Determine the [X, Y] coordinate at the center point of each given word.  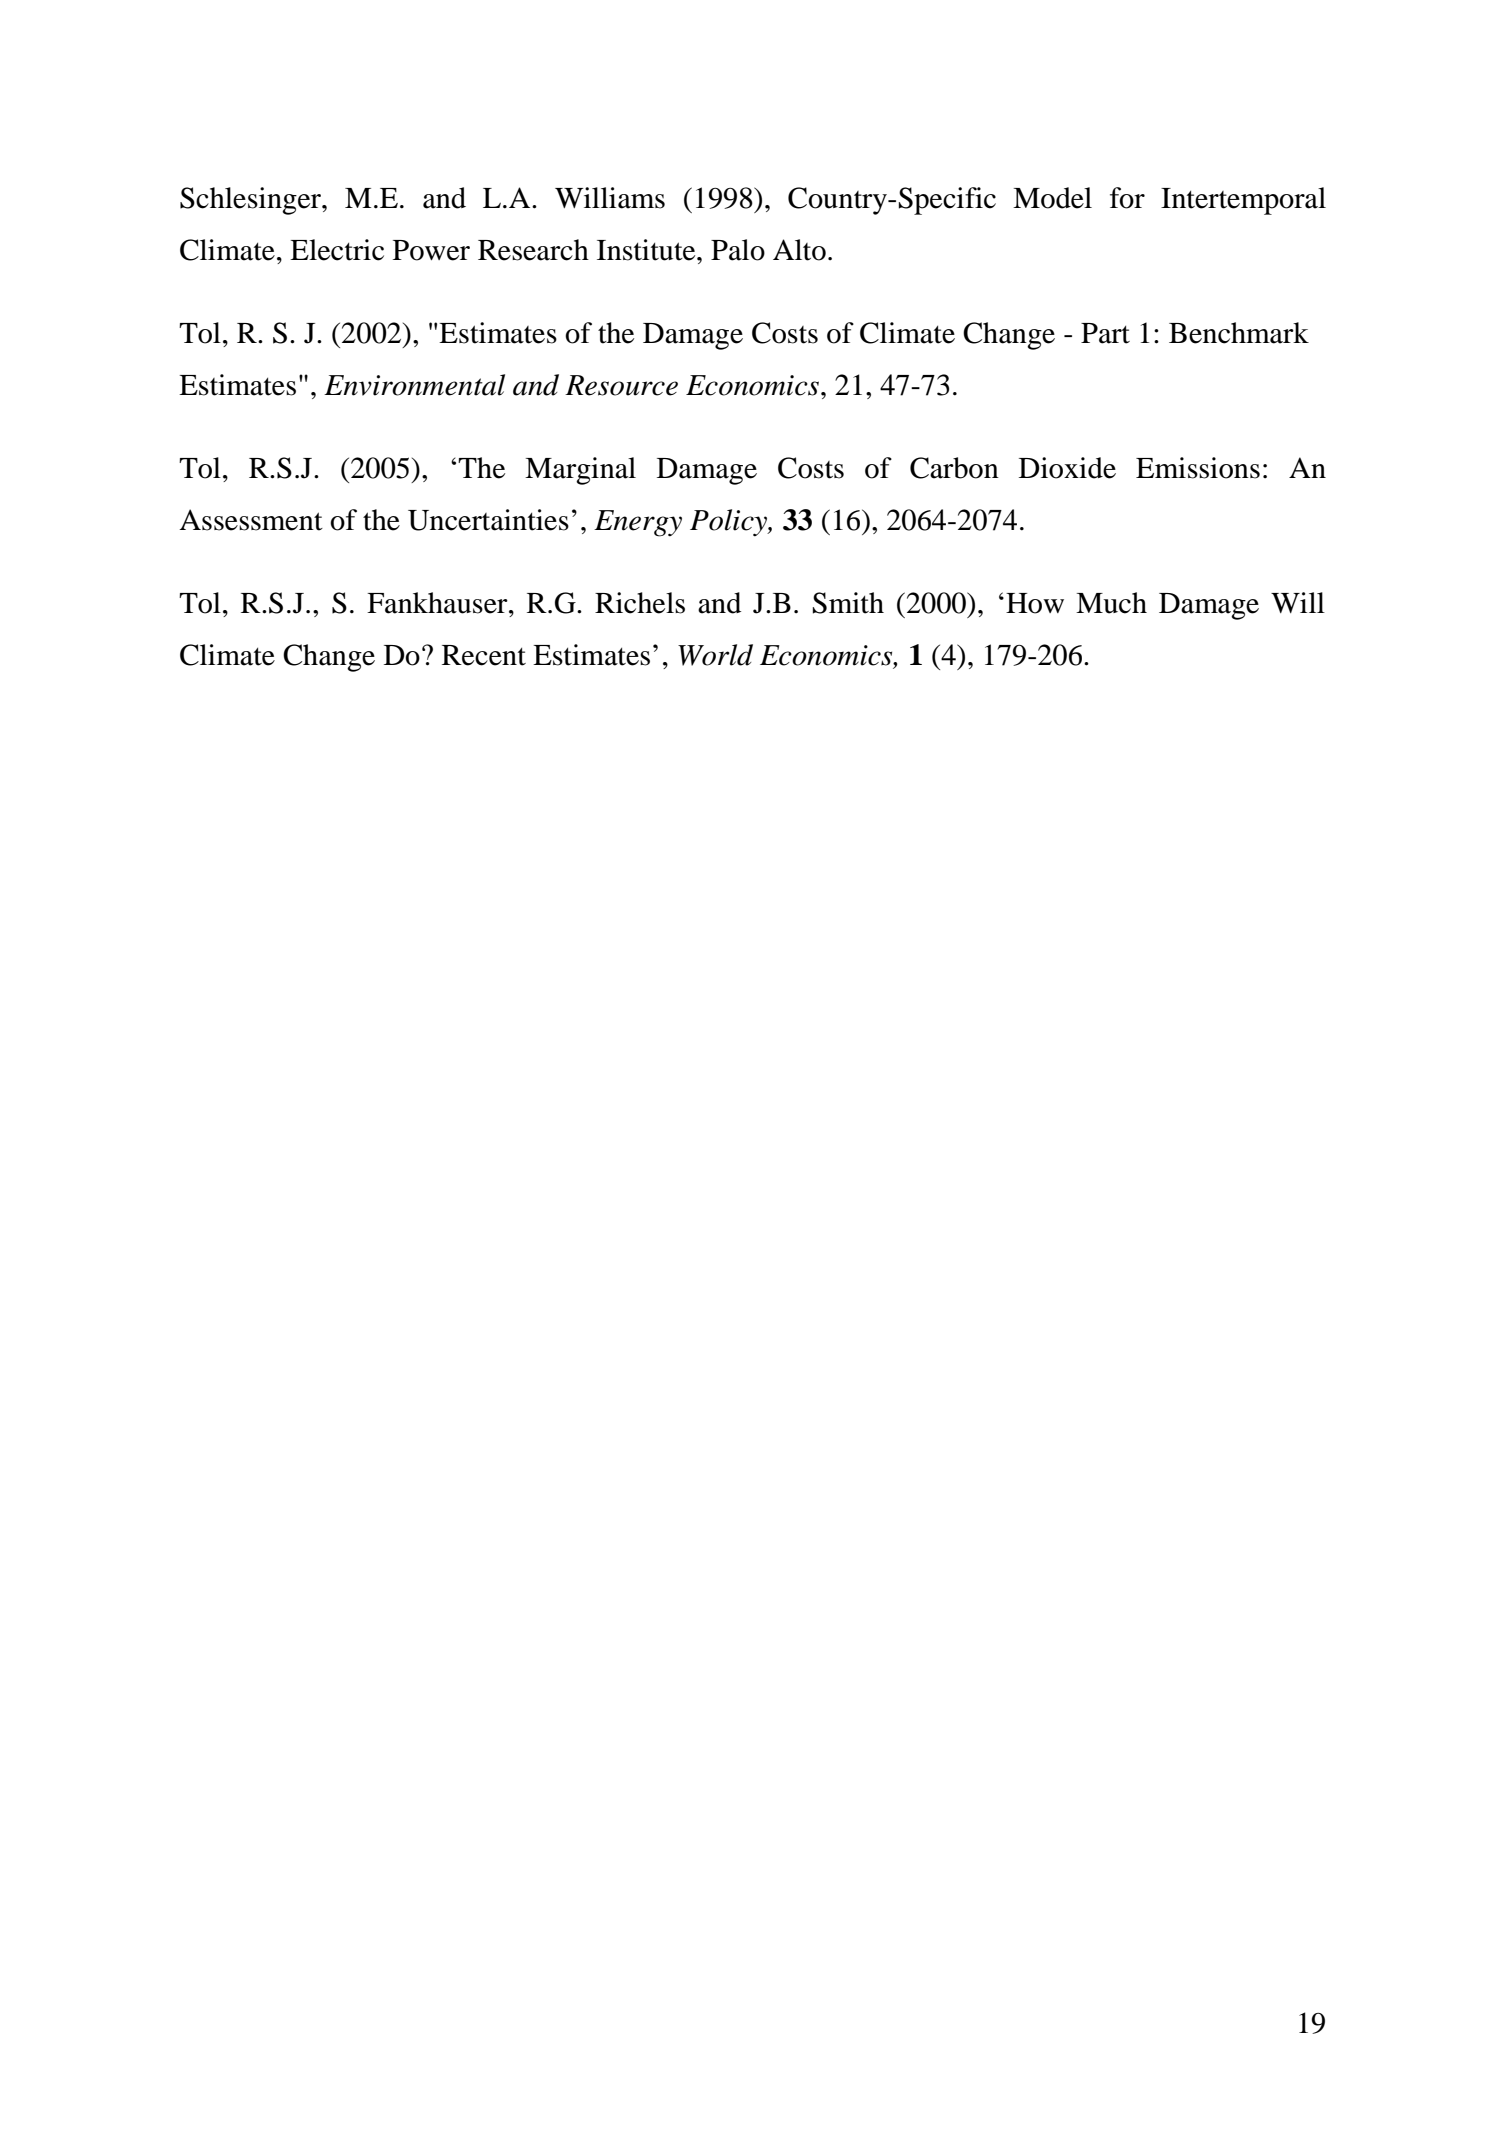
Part [1105, 333]
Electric [337, 250]
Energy [638, 523]
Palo [738, 250]
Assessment [251, 520]
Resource [621, 385]
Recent [484, 655]
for [1127, 198]
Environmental [414, 385]
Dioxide [1067, 468]
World [715, 655]
